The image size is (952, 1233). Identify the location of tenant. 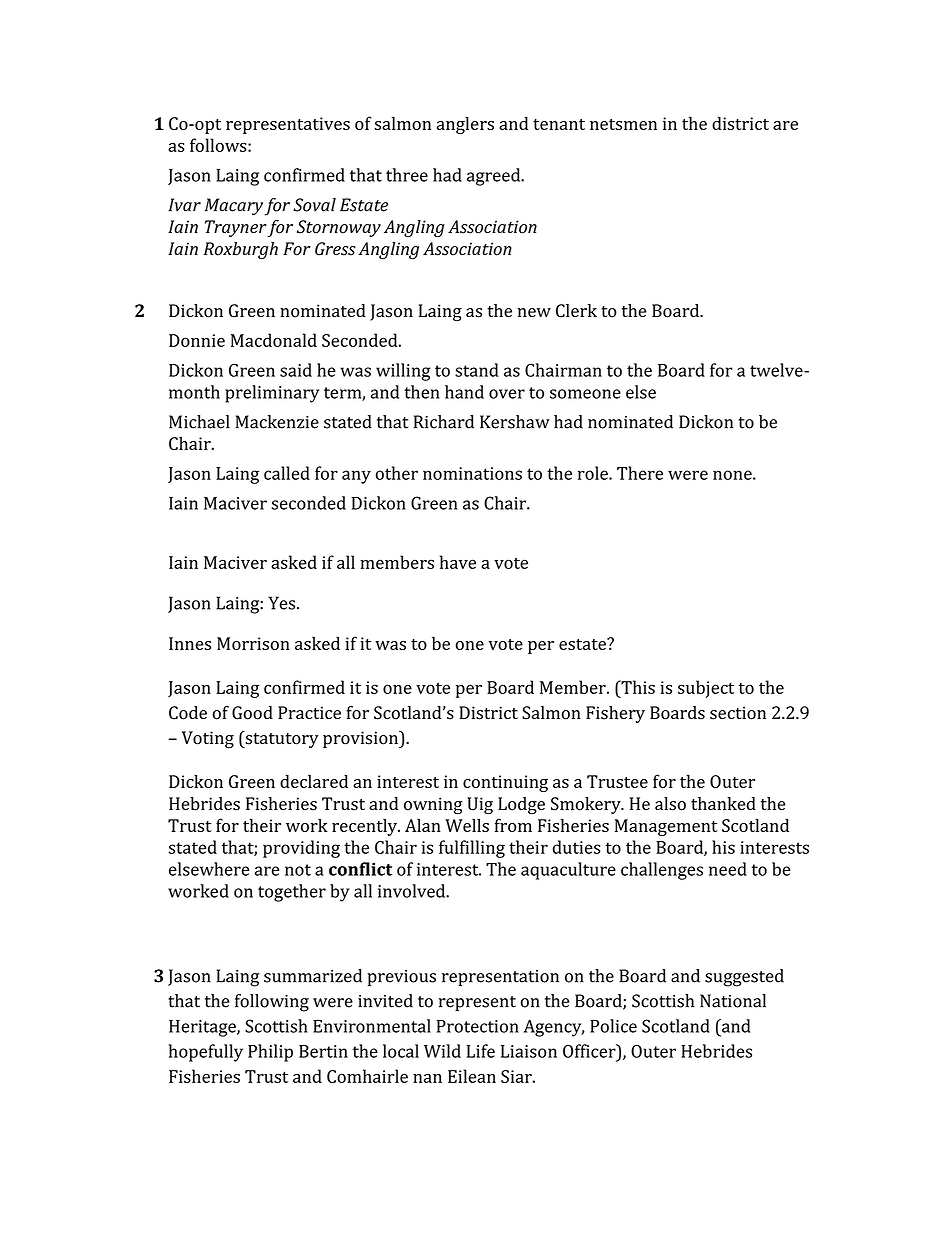
(559, 124).
